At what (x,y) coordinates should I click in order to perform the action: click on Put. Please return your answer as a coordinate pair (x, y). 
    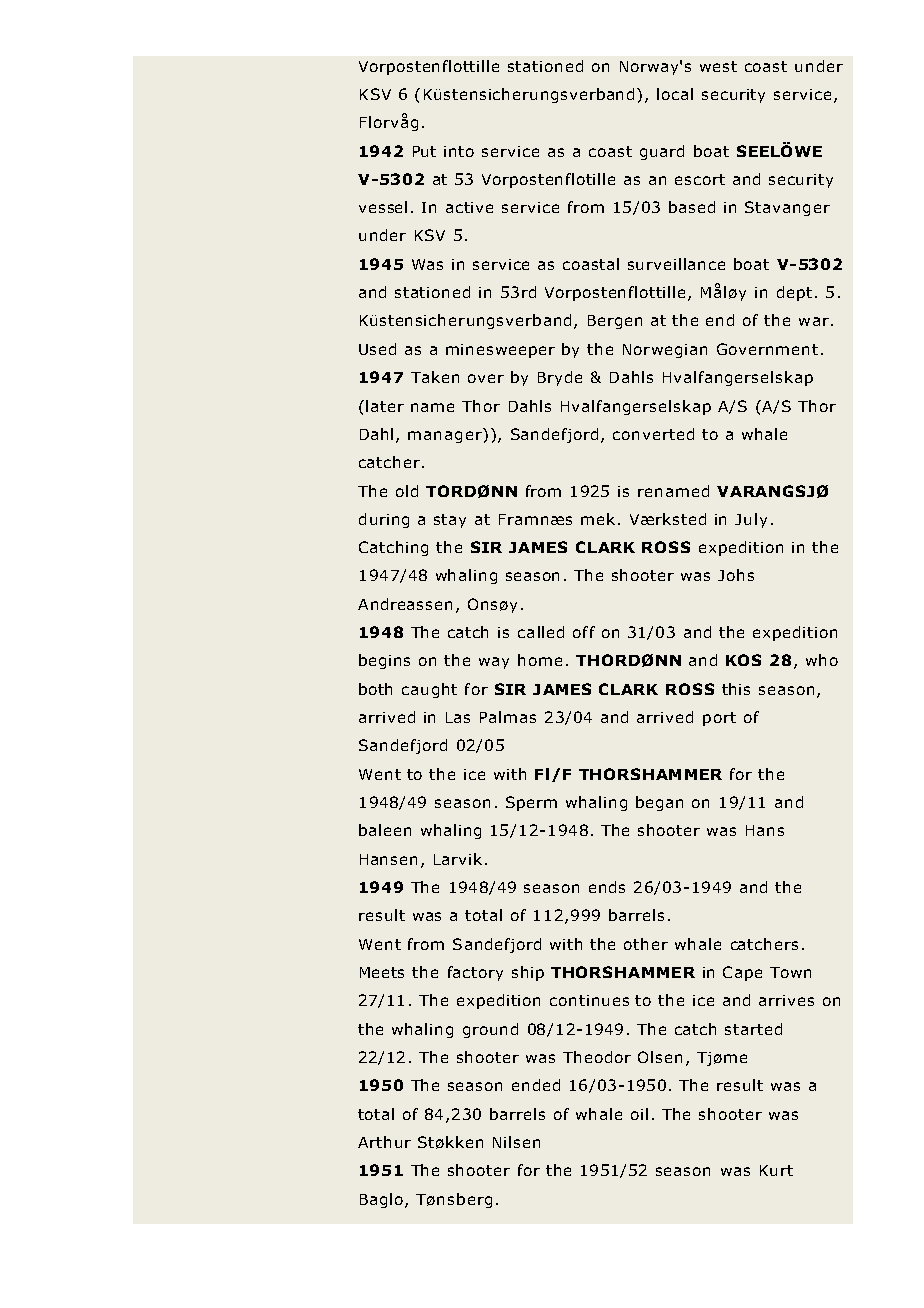
    Looking at the image, I should click on (424, 151).
